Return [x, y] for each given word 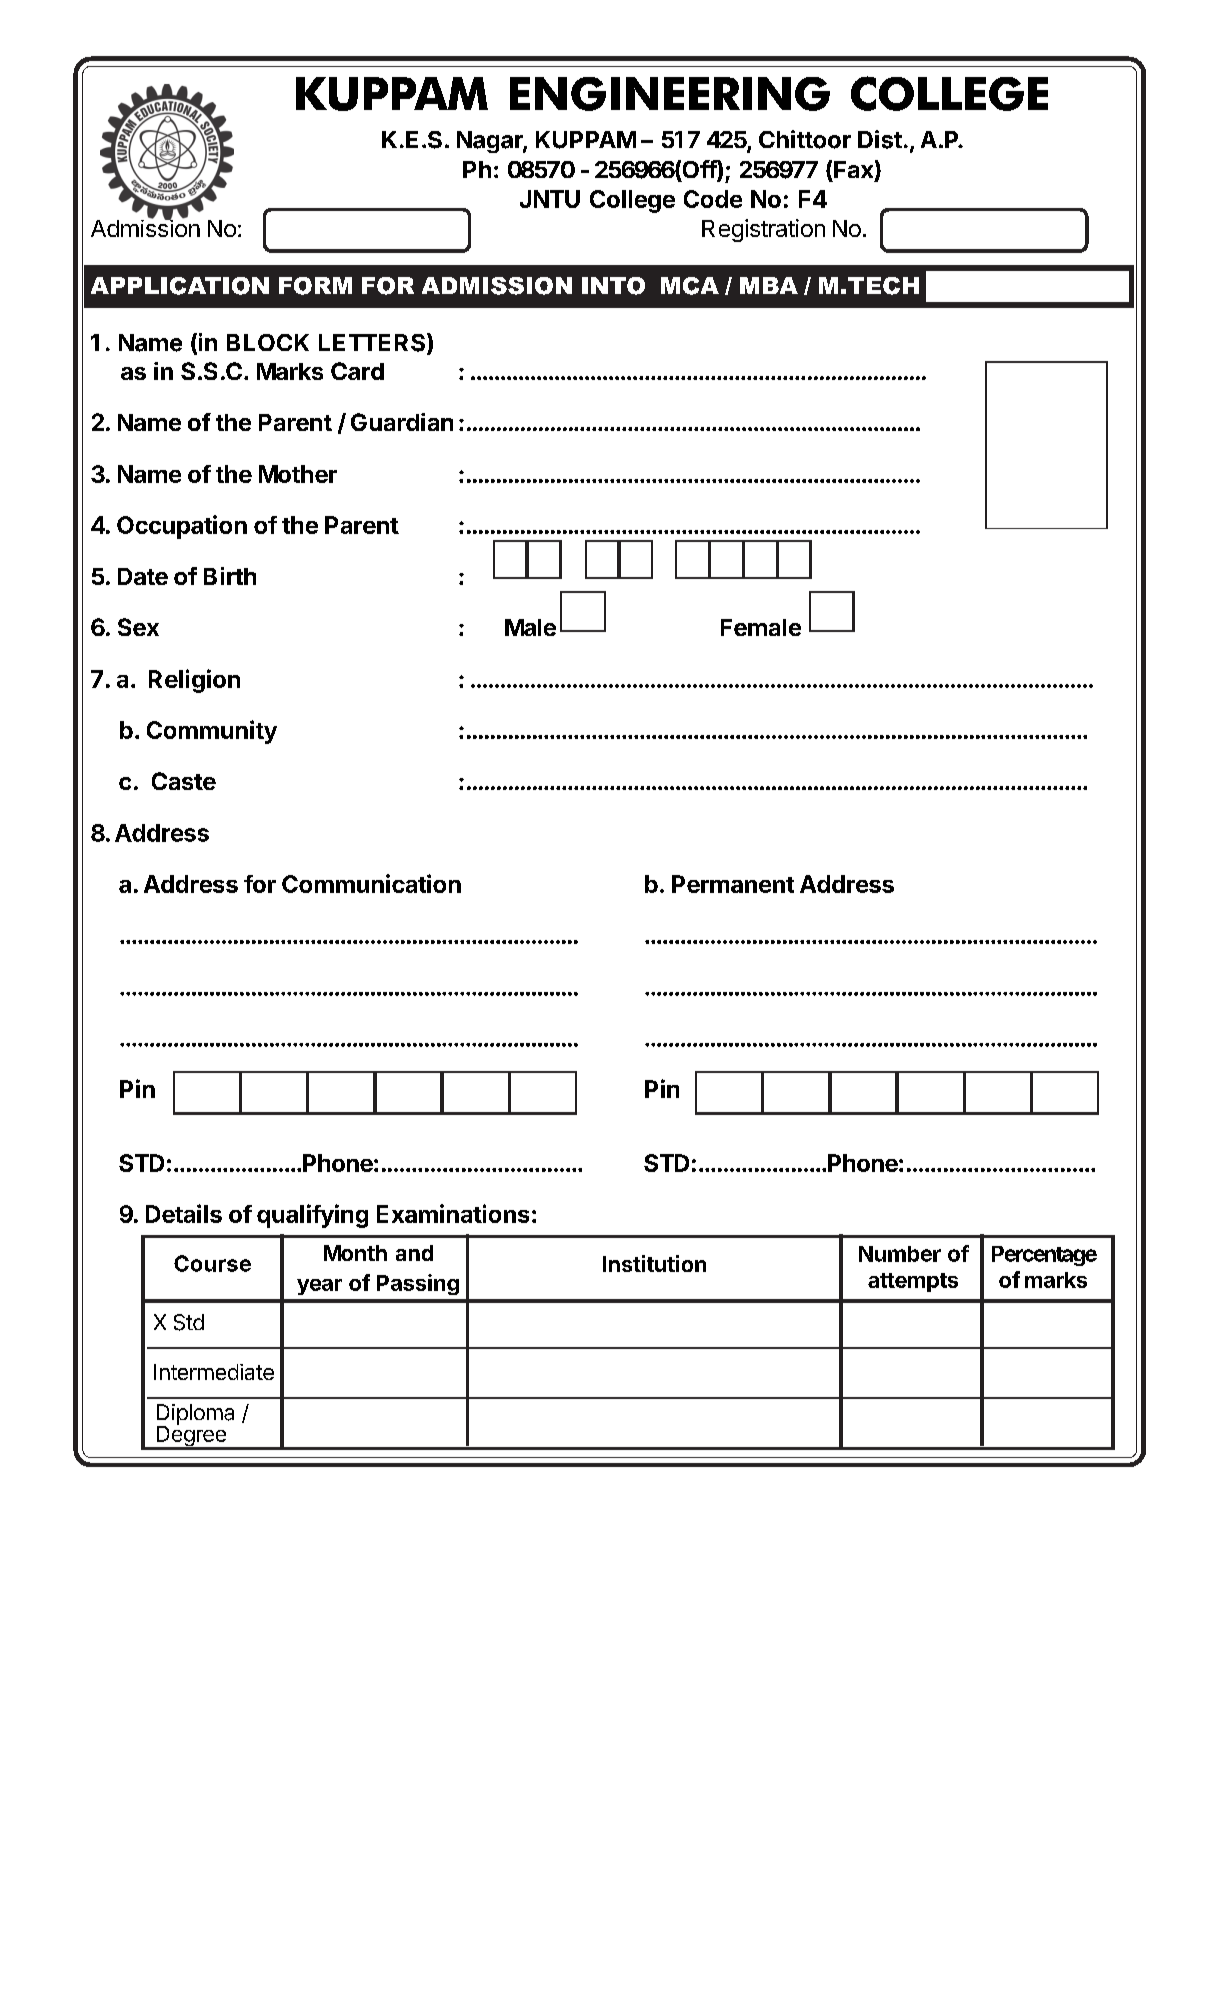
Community [212, 732]
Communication [371, 883]
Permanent [733, 884]
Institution [654, 1263]
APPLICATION [180, 286]
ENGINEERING [670, 94]
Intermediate [214, 1372]
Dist [880, 139]
